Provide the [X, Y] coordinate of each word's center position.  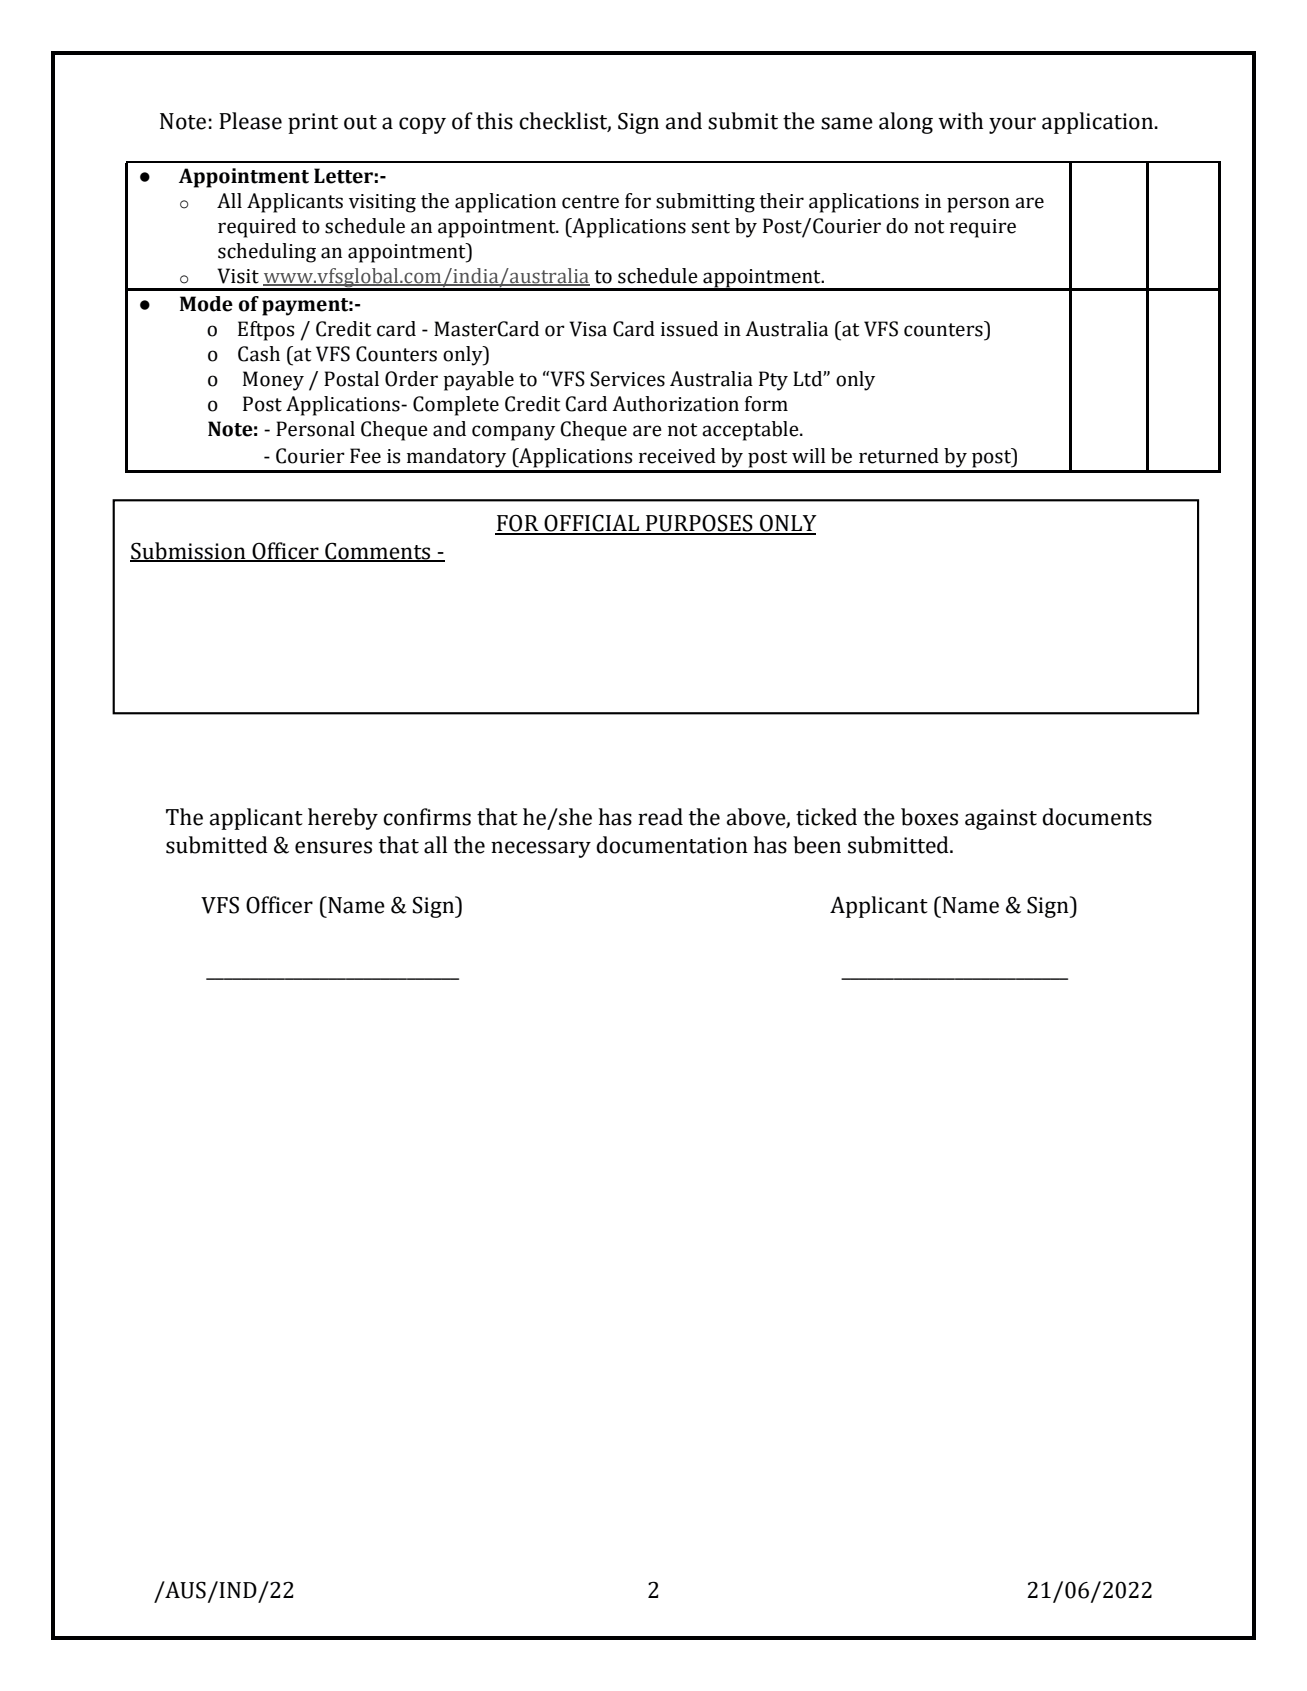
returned [899, 456]
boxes [929, 817]
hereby [343, 819]
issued [689, 329]
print [313, 123]
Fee [365, 456]
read [660, 817]
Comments [378, 552]
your [1012, 125]
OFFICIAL [592, 524]
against [1001, 819]
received [677, 456]
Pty [773, 381]
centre [590, 202]
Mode [206, 304]
